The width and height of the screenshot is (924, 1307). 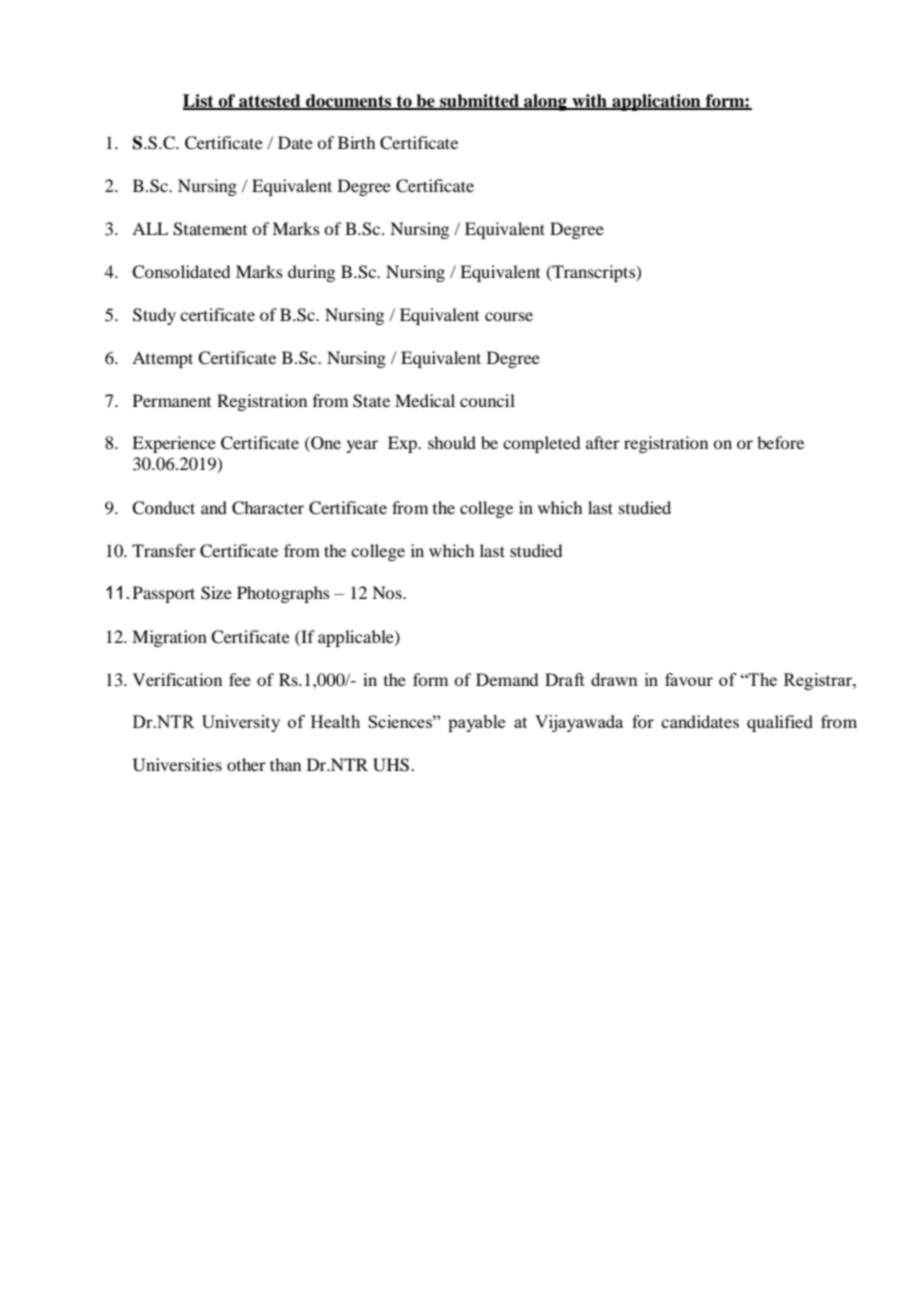 What do you see at coordinates (480, 101) in the screenshot?
I see `submitted` at bounding box center [480, 101].
